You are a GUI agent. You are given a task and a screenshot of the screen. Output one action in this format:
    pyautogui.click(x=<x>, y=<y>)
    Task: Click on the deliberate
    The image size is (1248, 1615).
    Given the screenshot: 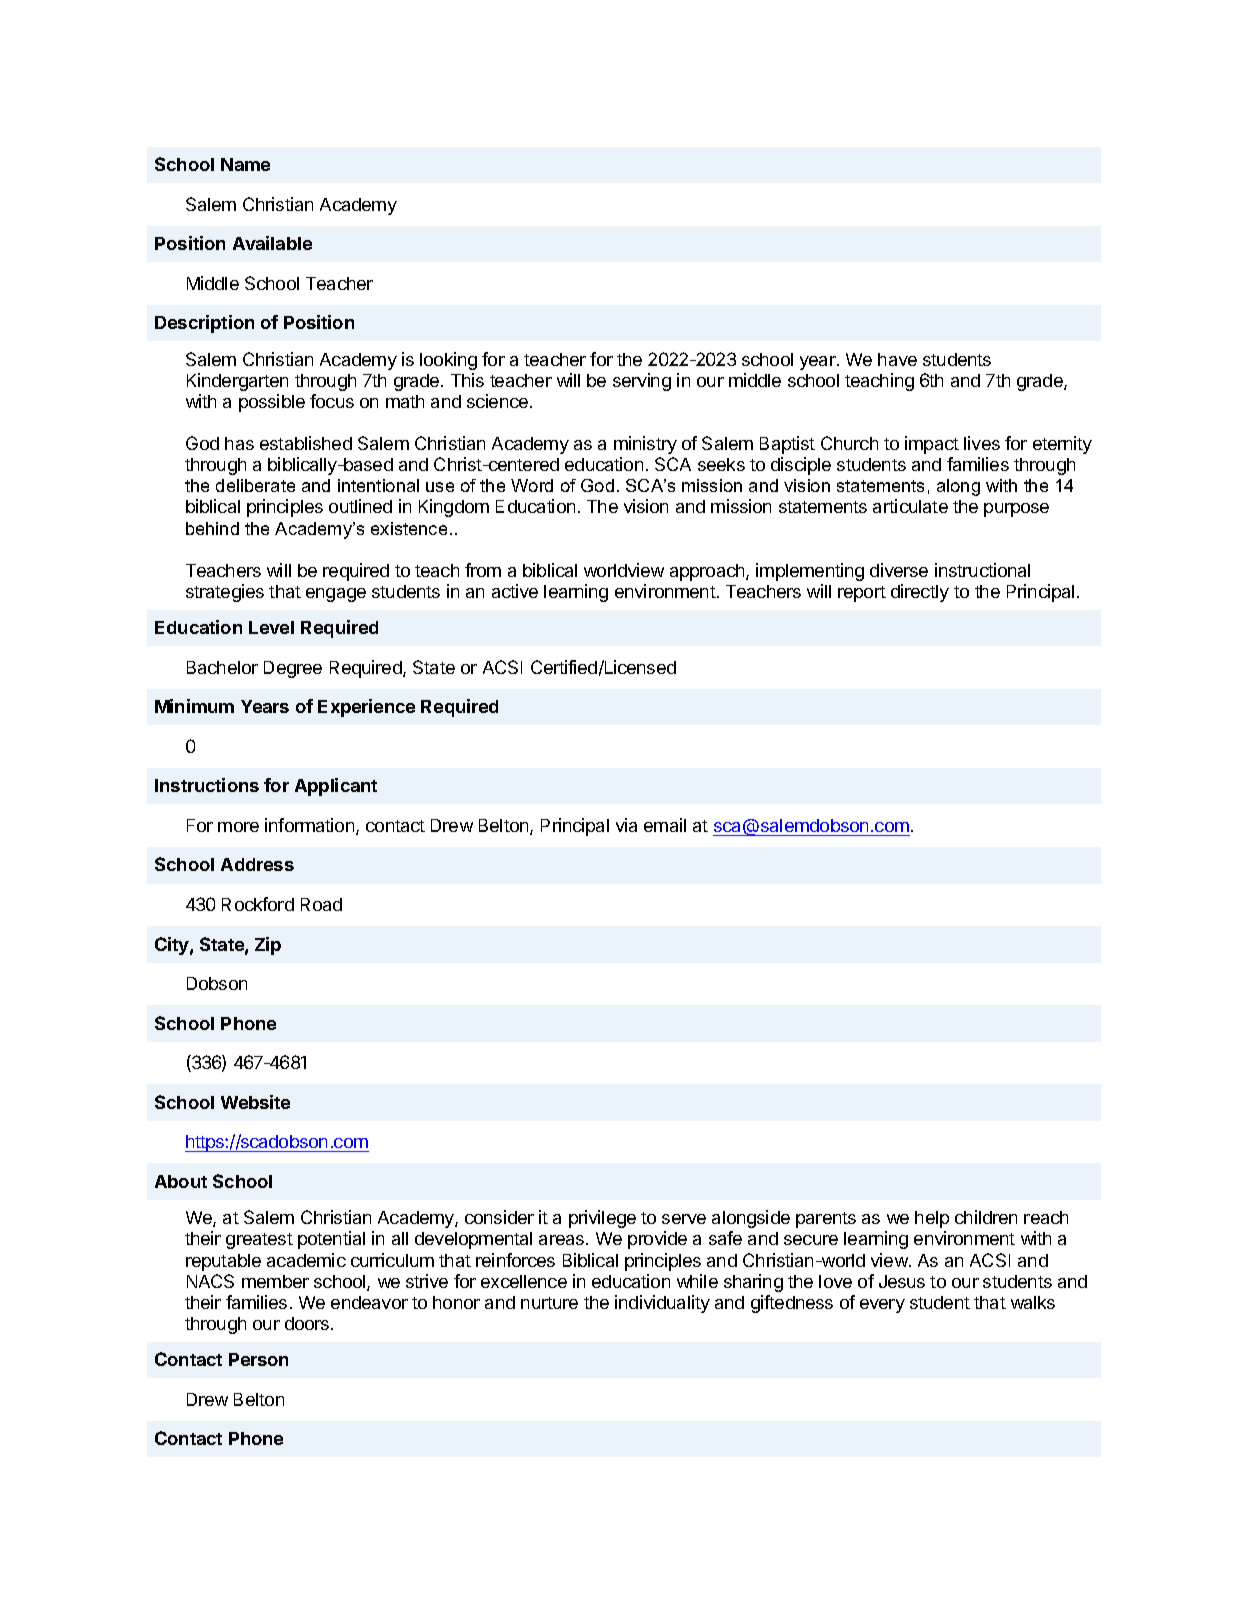 What is the action you would take?
    pyautogui.click(x=255, y=485)
